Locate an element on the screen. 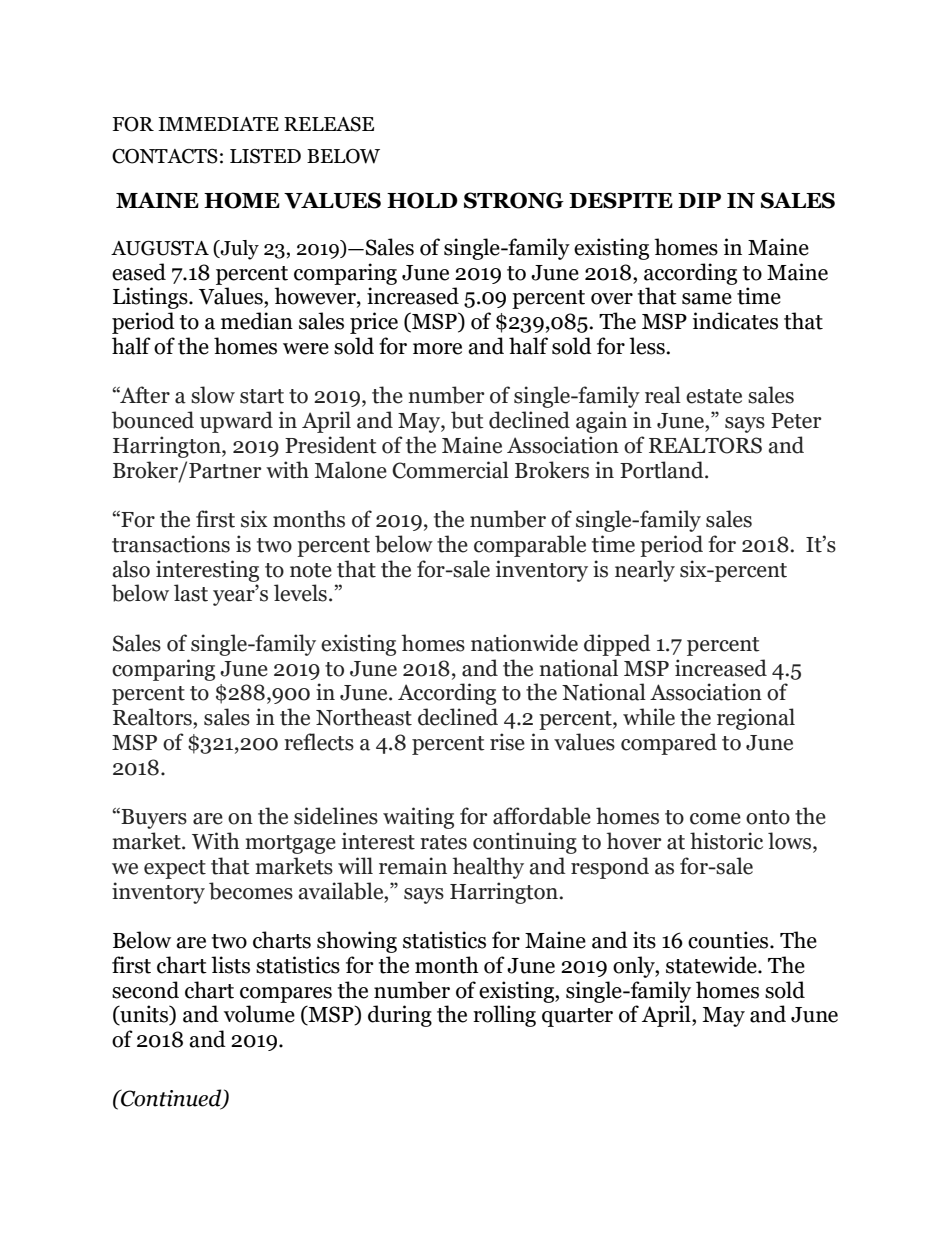  HOLD is located at coordinates (422, 200).
